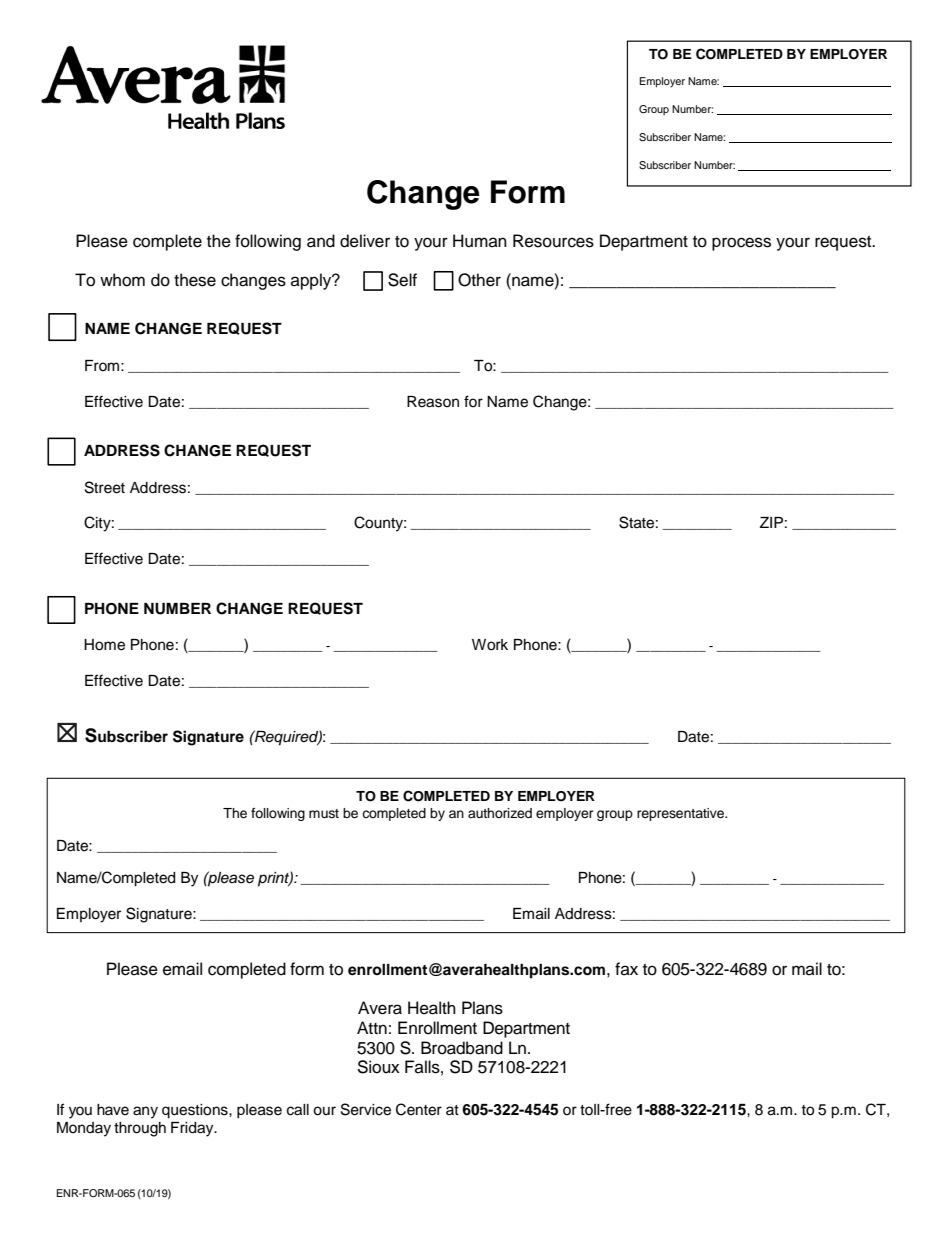 The image size is (952, 1233). Describe the element at coordinates (500, 813) in the screenshot. I see `authorized` at that location.
